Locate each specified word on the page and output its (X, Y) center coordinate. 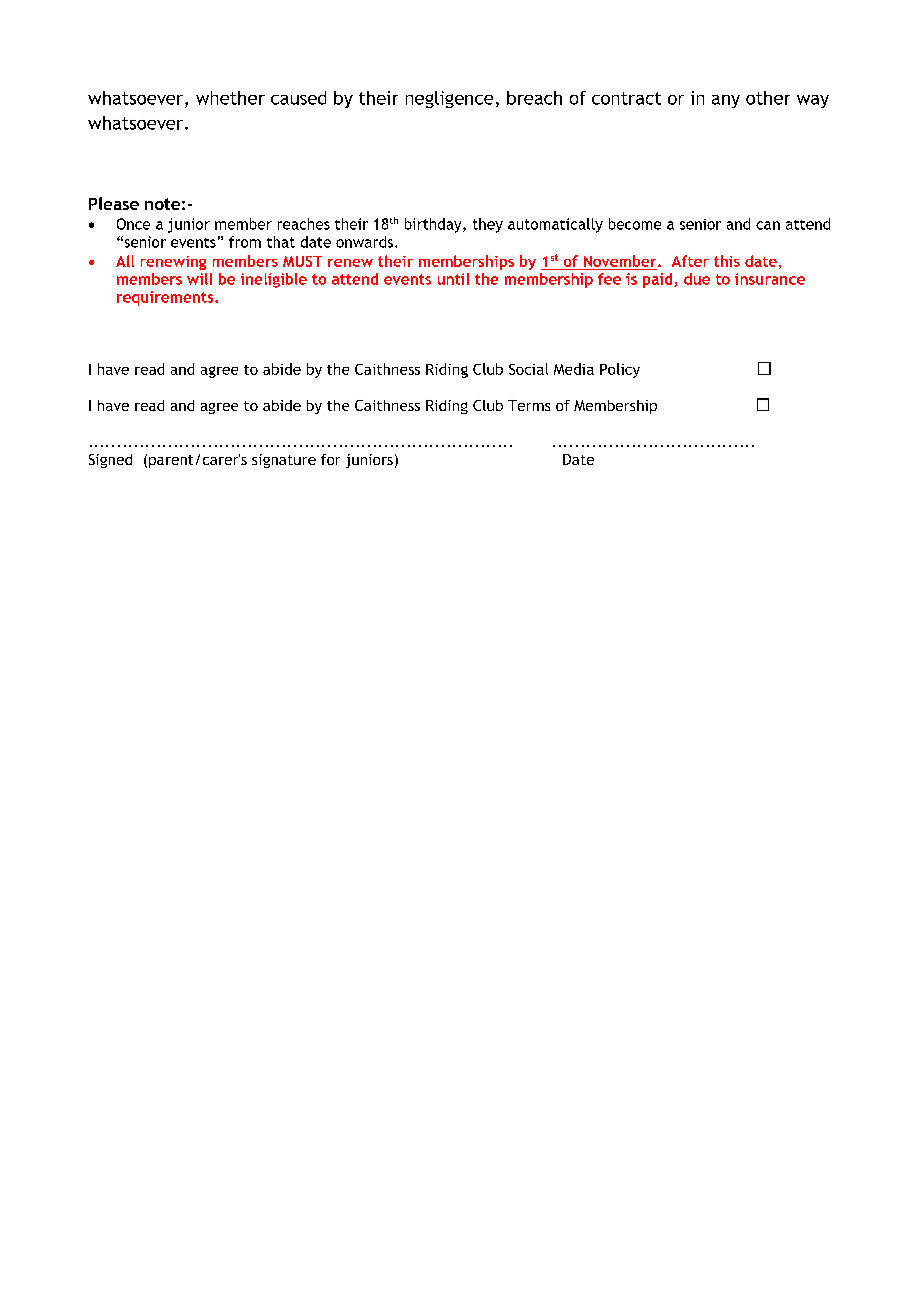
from (245, 242)
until (453, 279)
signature (284, 461)
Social (528, 369)
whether (230, 98)
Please (114, 203)
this (727, 261)
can (768, 225)
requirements (166, 298)
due (697, 279)
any (726, 101)
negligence (449, 99)
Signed (110, 461)
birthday (434, 225)
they (488, 225)
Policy (620, 370)
